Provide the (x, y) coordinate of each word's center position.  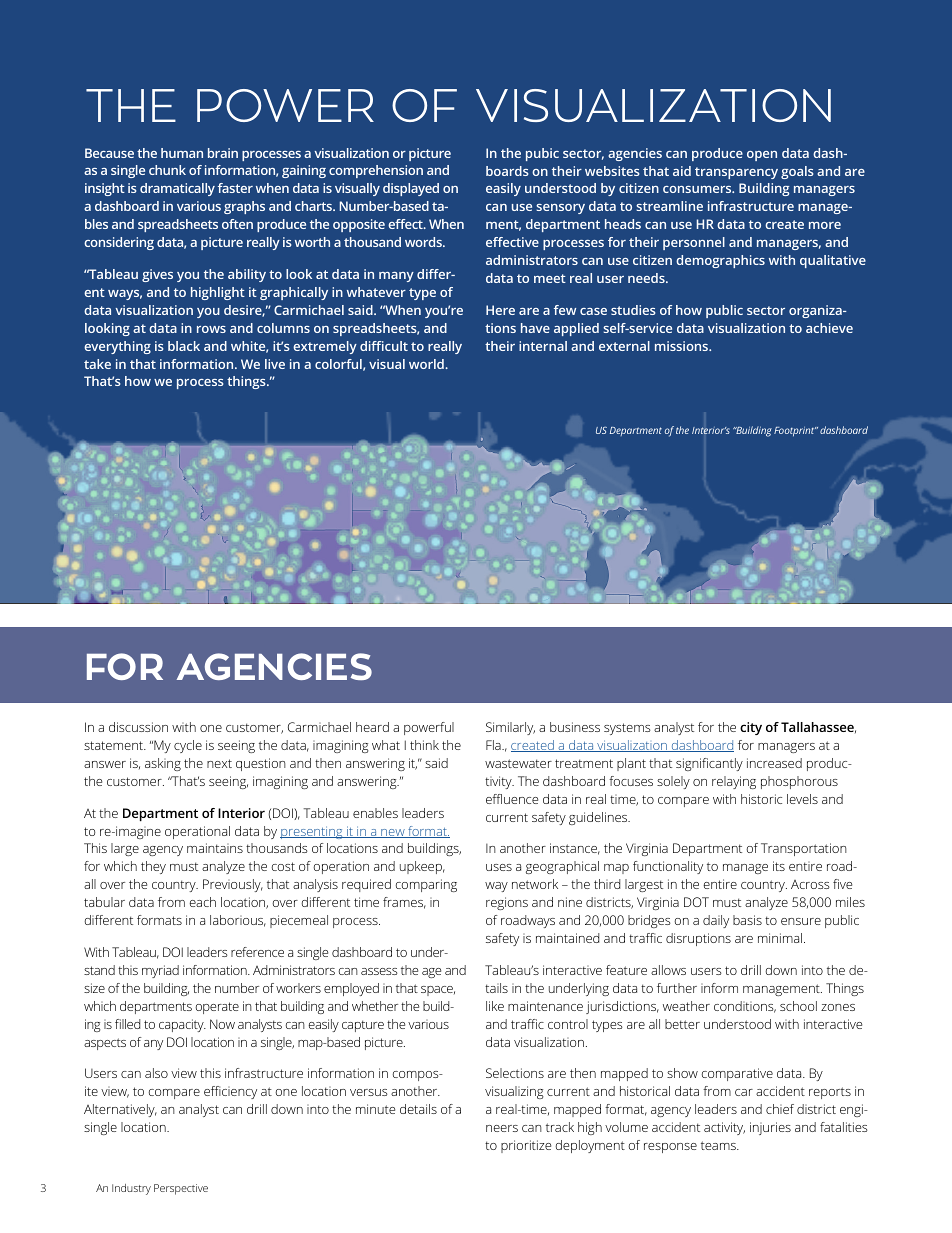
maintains (215, 848)
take (97, 364)
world (427, 364)
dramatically (177, 189)
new (393, 833)
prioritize (526, 1146)
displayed (411, 189)
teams (719, 1145)
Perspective (181, 1189)
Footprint (795, 432)
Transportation (804, 849)
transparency (736, 173)
